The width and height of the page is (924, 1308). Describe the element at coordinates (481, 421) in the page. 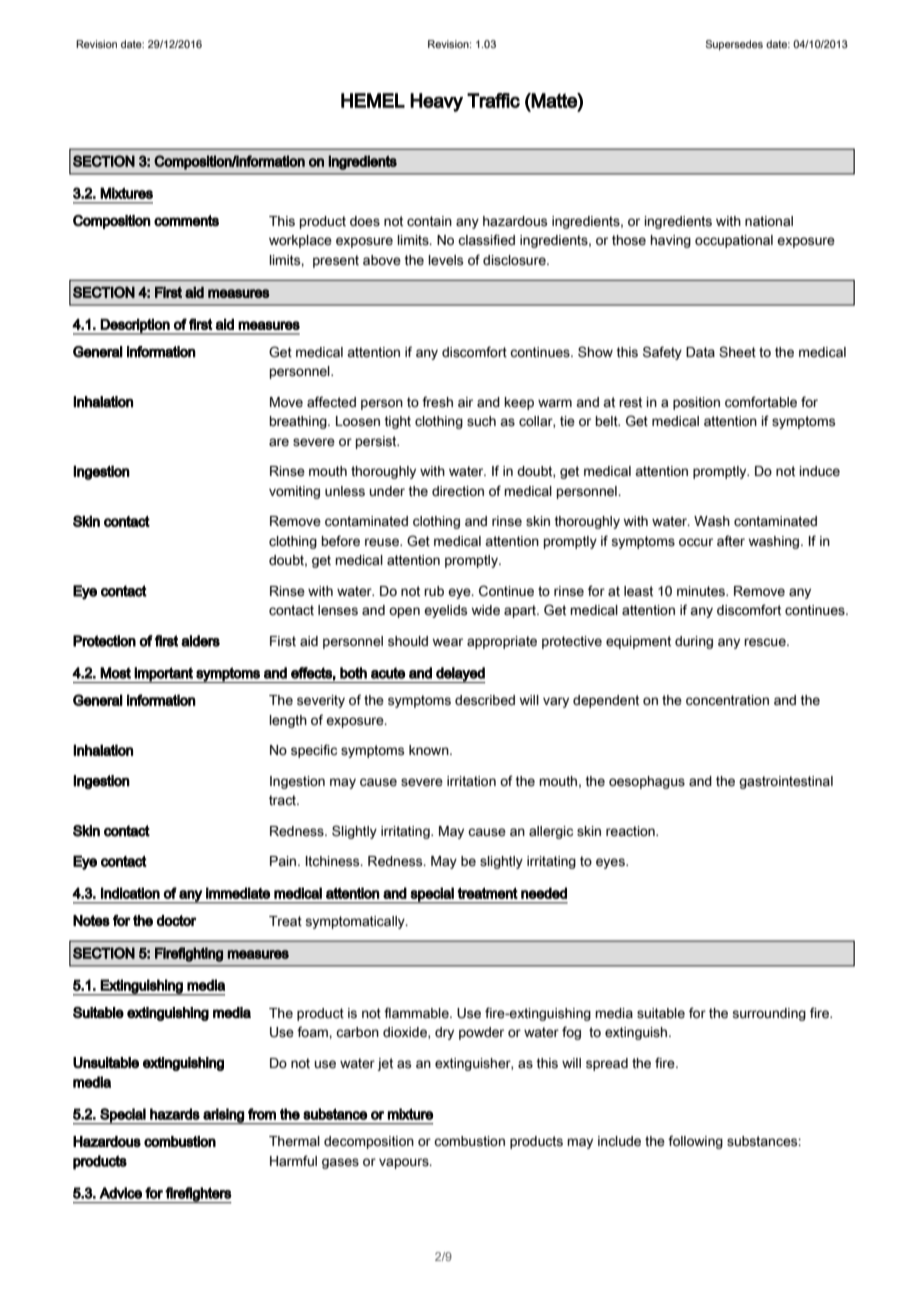

I see `such` at that location.
